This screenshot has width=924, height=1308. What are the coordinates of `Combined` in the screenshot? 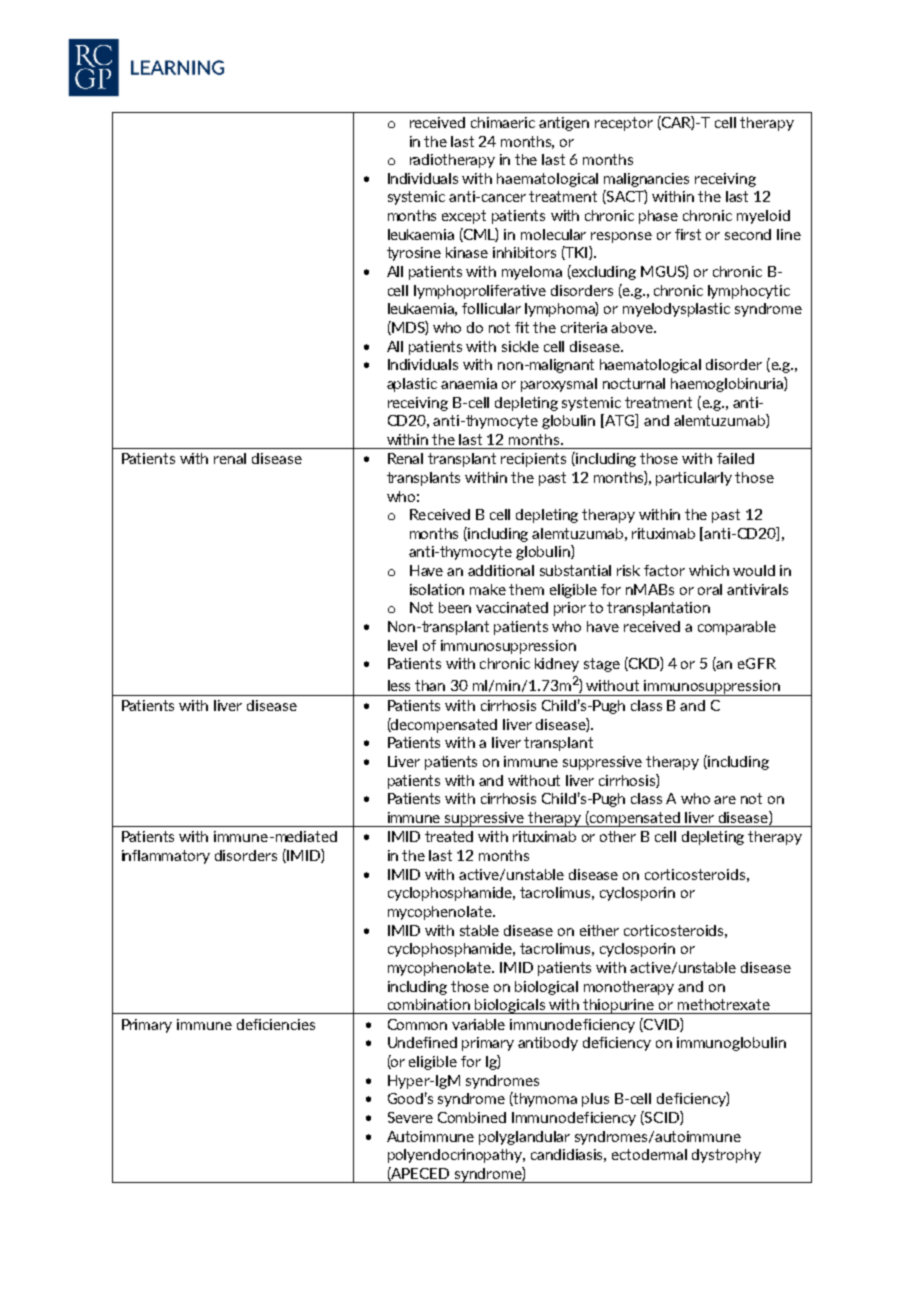 It's located at (472, 1117).
